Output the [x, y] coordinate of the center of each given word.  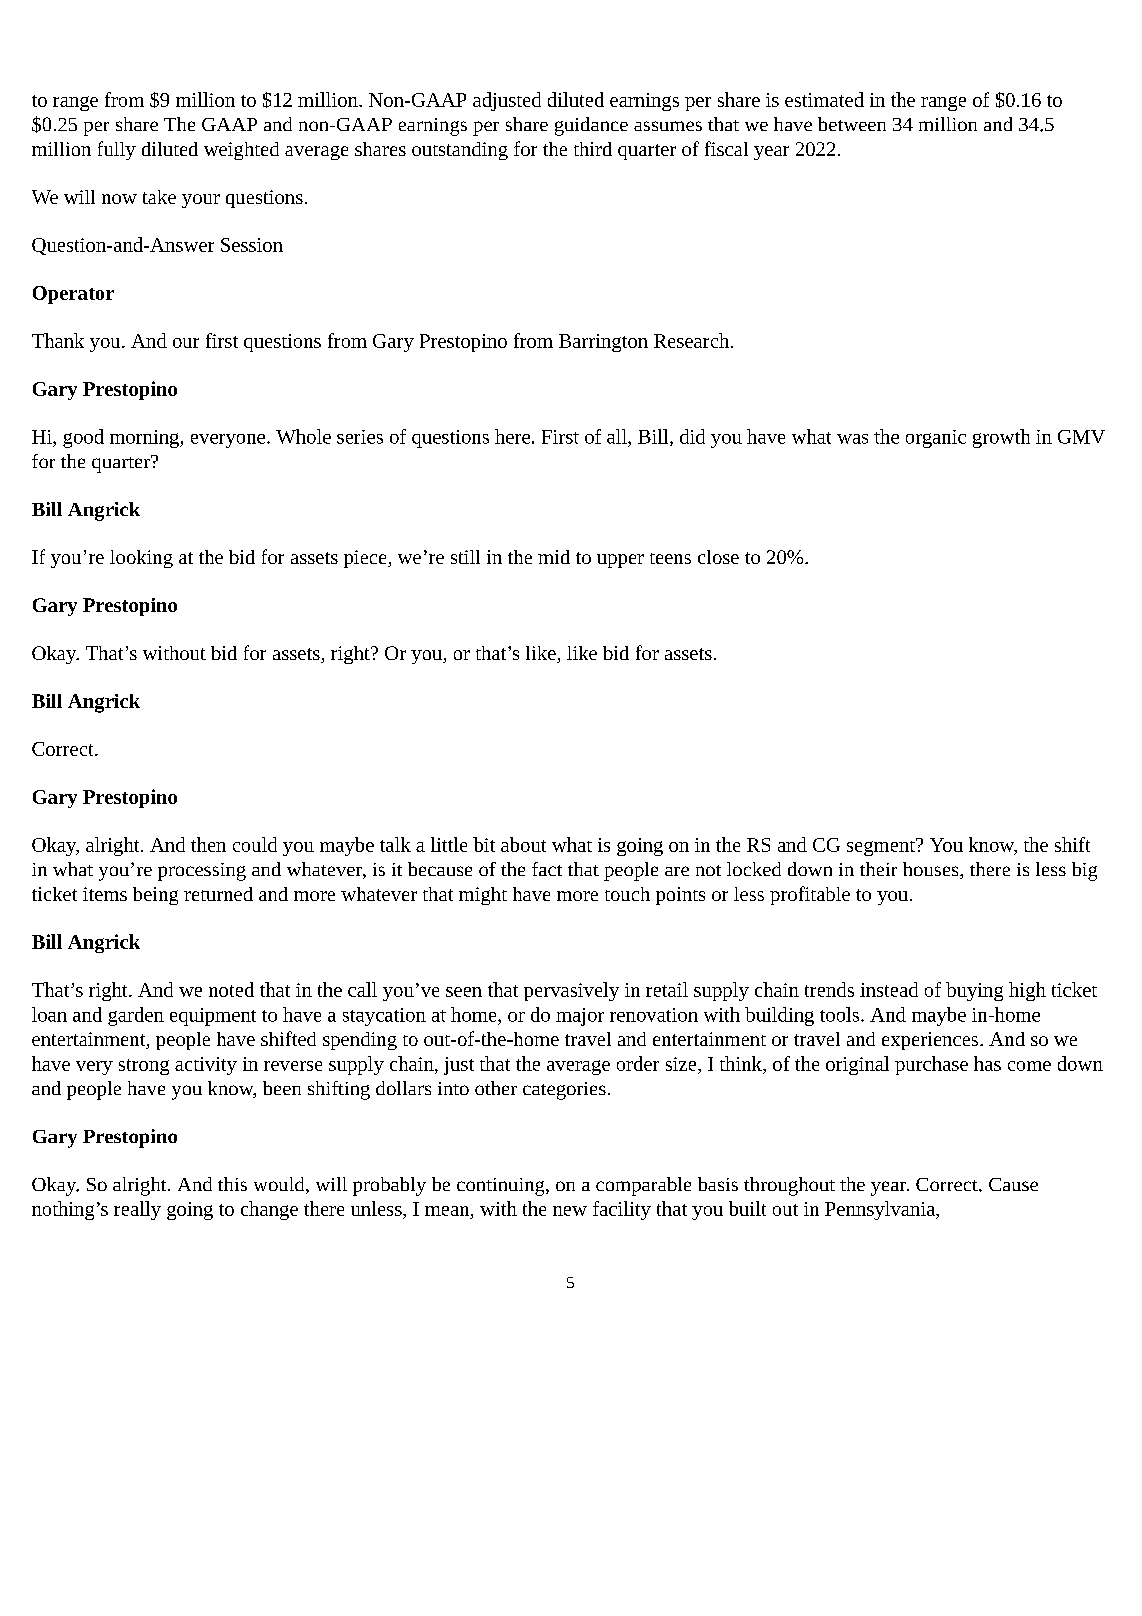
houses [930, 869]
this [232, 1184]
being [155, 896]
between [852, 124]
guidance [591, 126]
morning [145, 439]
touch [627, 894]
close [718, 557]
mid [554, 557]
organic [936, 439]
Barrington [603, 343]
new [570, 1211]
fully [117, 150]
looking [141, 559]
